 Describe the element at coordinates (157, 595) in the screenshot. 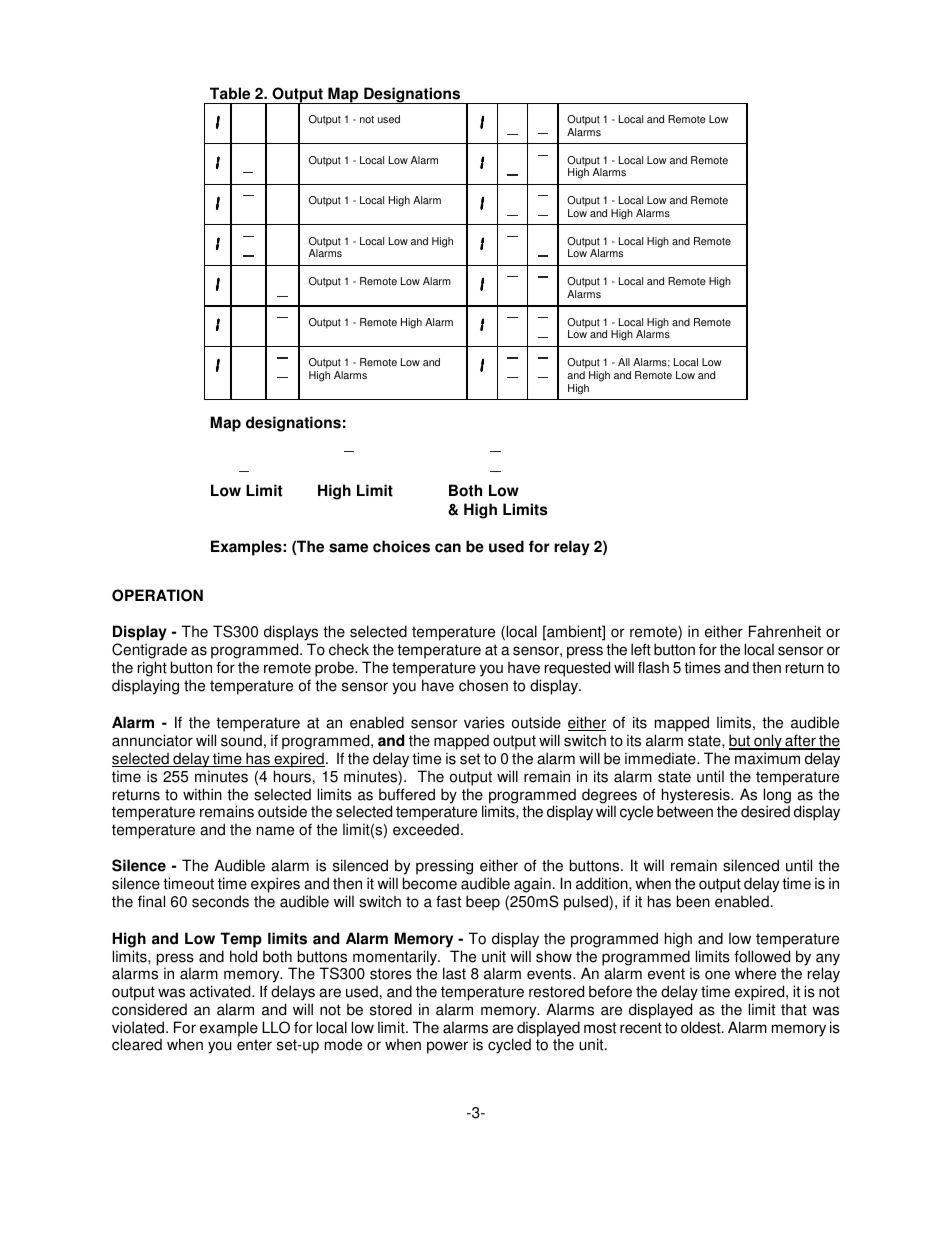

I see `OPERATION` at that location.
